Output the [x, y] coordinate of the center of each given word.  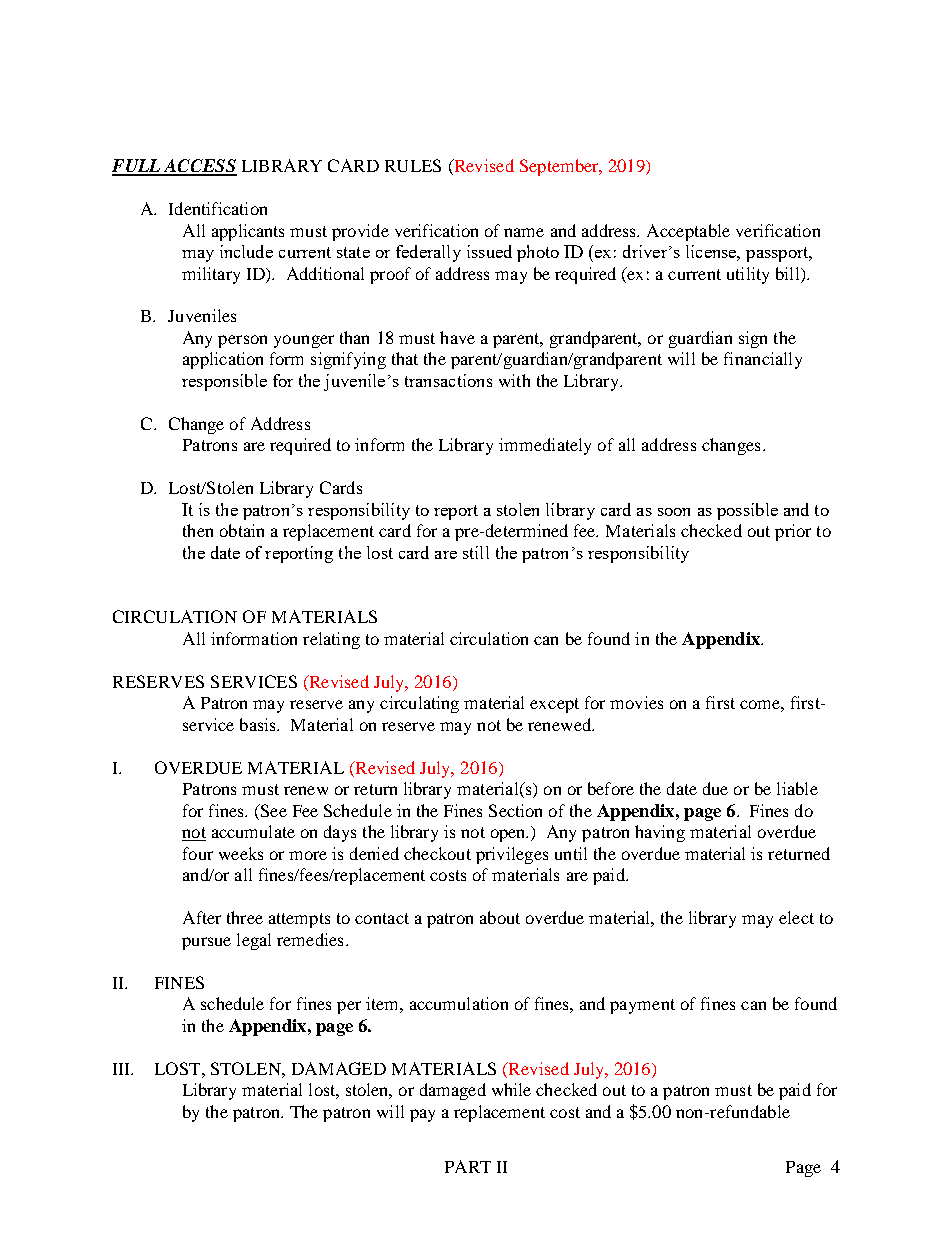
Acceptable [688, 232]
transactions [448, 380]
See [272, 810]
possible [747, 511]
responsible [224, 382]
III [123, 1069]
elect [796, 917]
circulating [419, 704]
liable [797, 788]
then [198, 530]
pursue [206, 943]
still [476, 552]
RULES [413, 165]
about [500, 917]
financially [763, 360]
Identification [218, 208]
